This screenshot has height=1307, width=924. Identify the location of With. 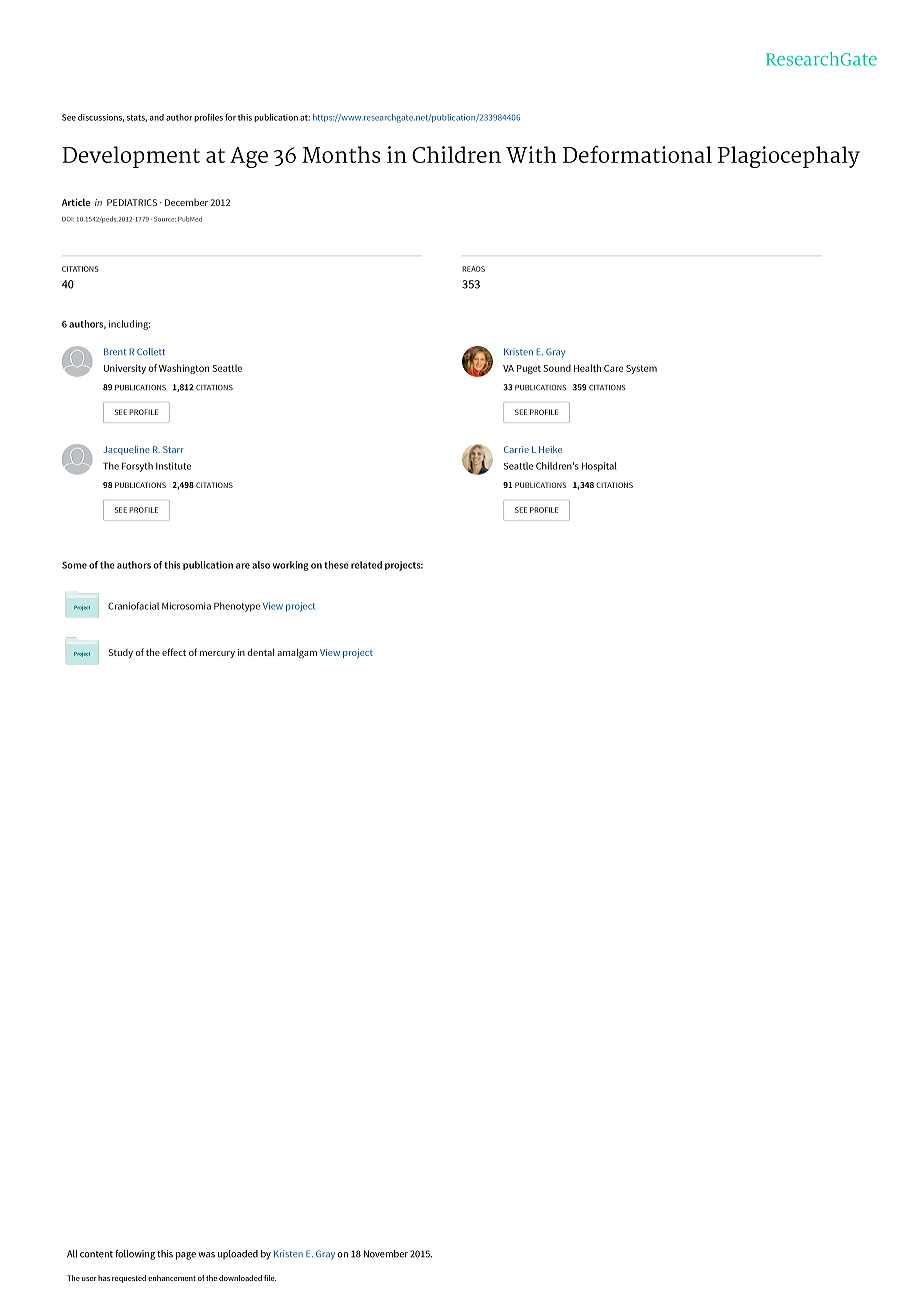
(531, 154).
